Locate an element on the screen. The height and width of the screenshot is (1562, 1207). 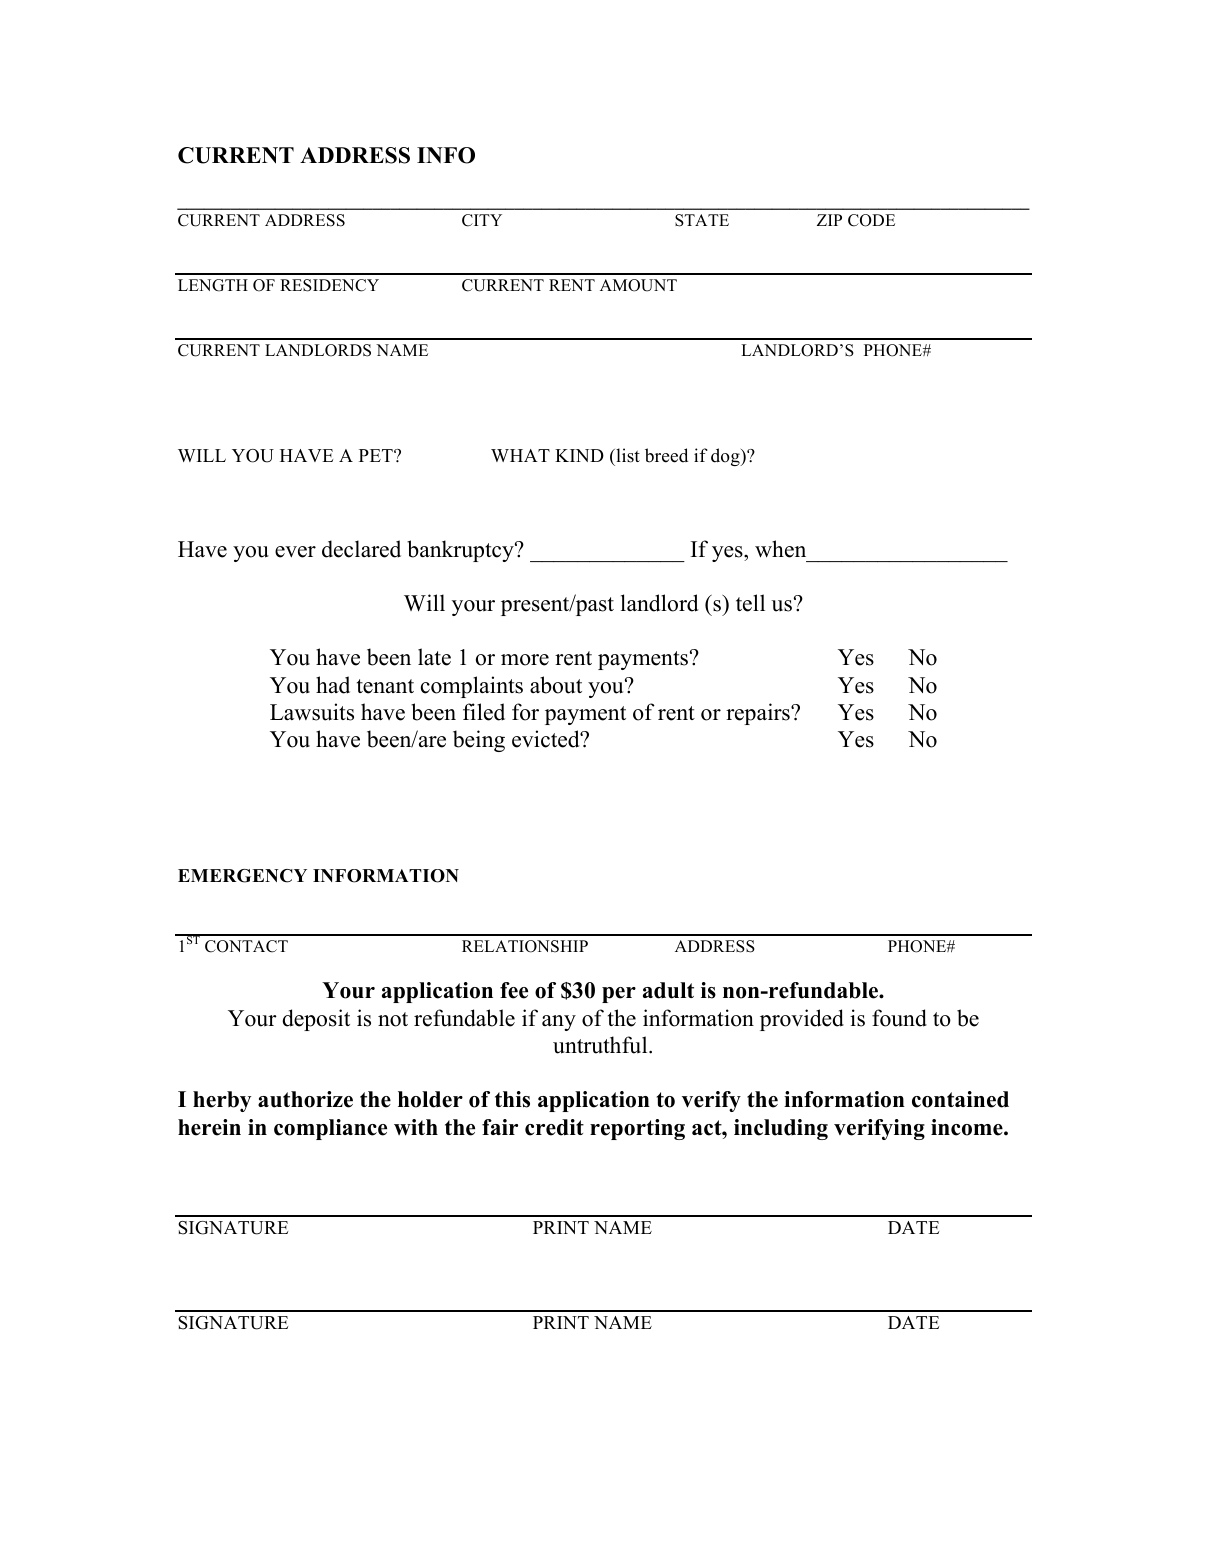
CODE is located at coordinates (871, 220).
